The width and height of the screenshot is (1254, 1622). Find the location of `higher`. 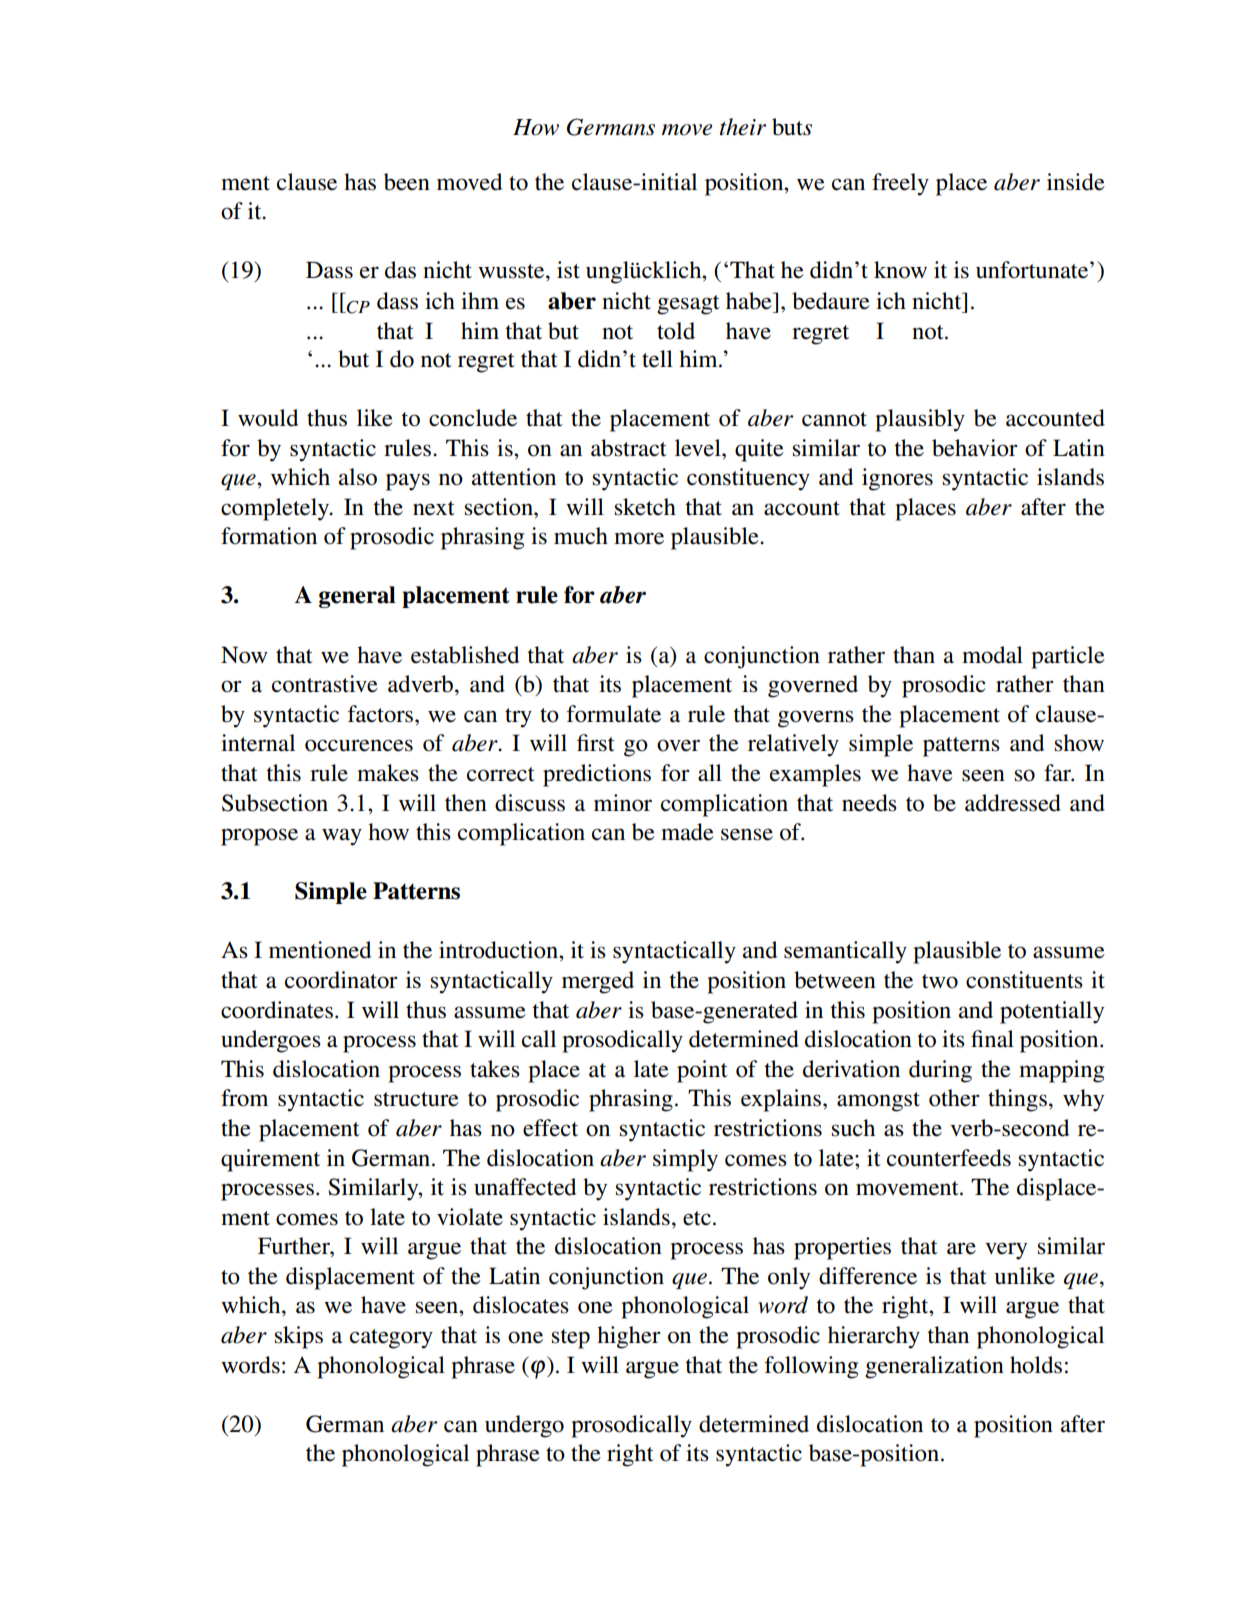

higher is located at coordinates (629, 1337).
